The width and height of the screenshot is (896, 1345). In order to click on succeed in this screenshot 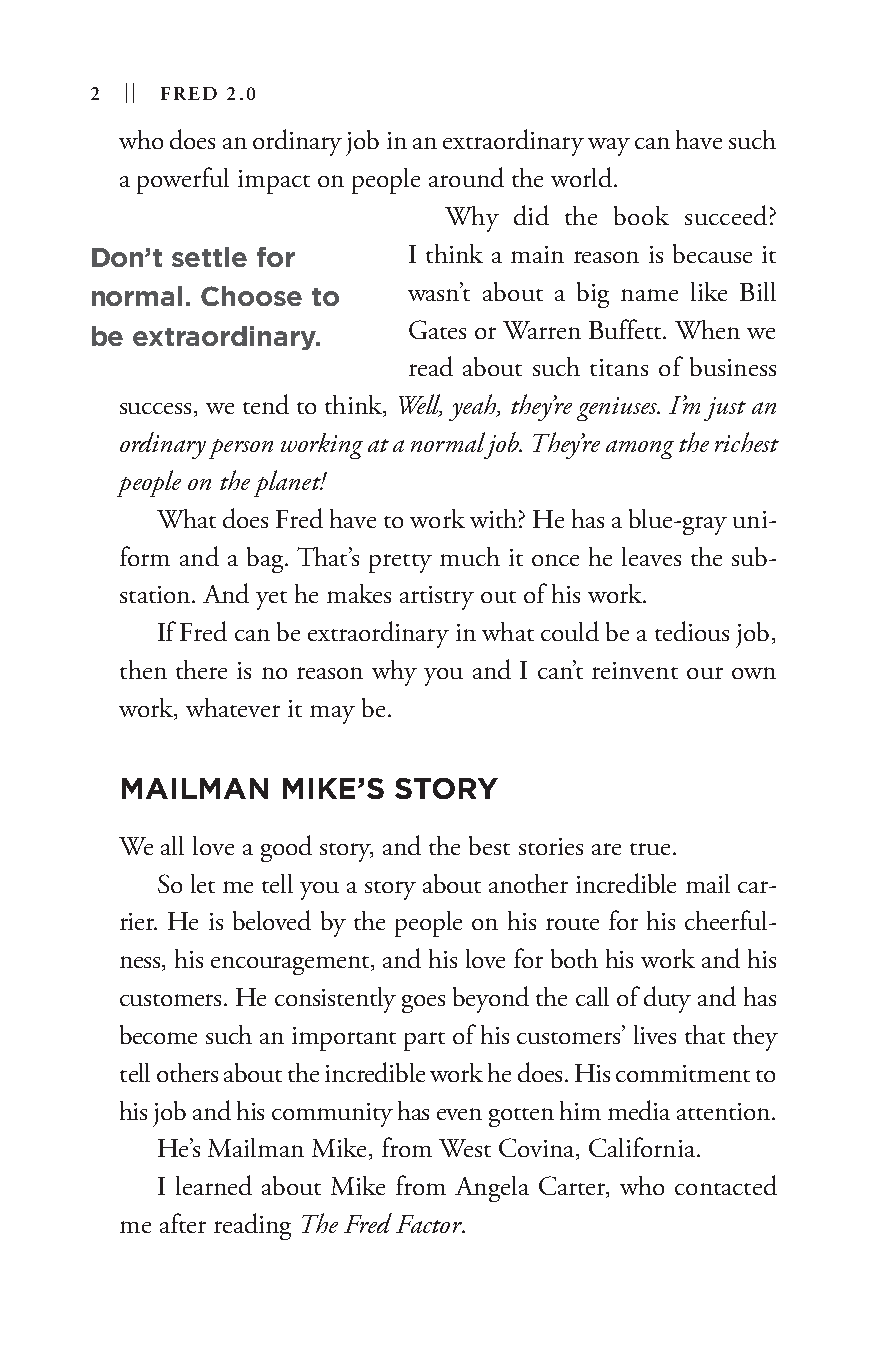, I will do `click(726, 215)`.
